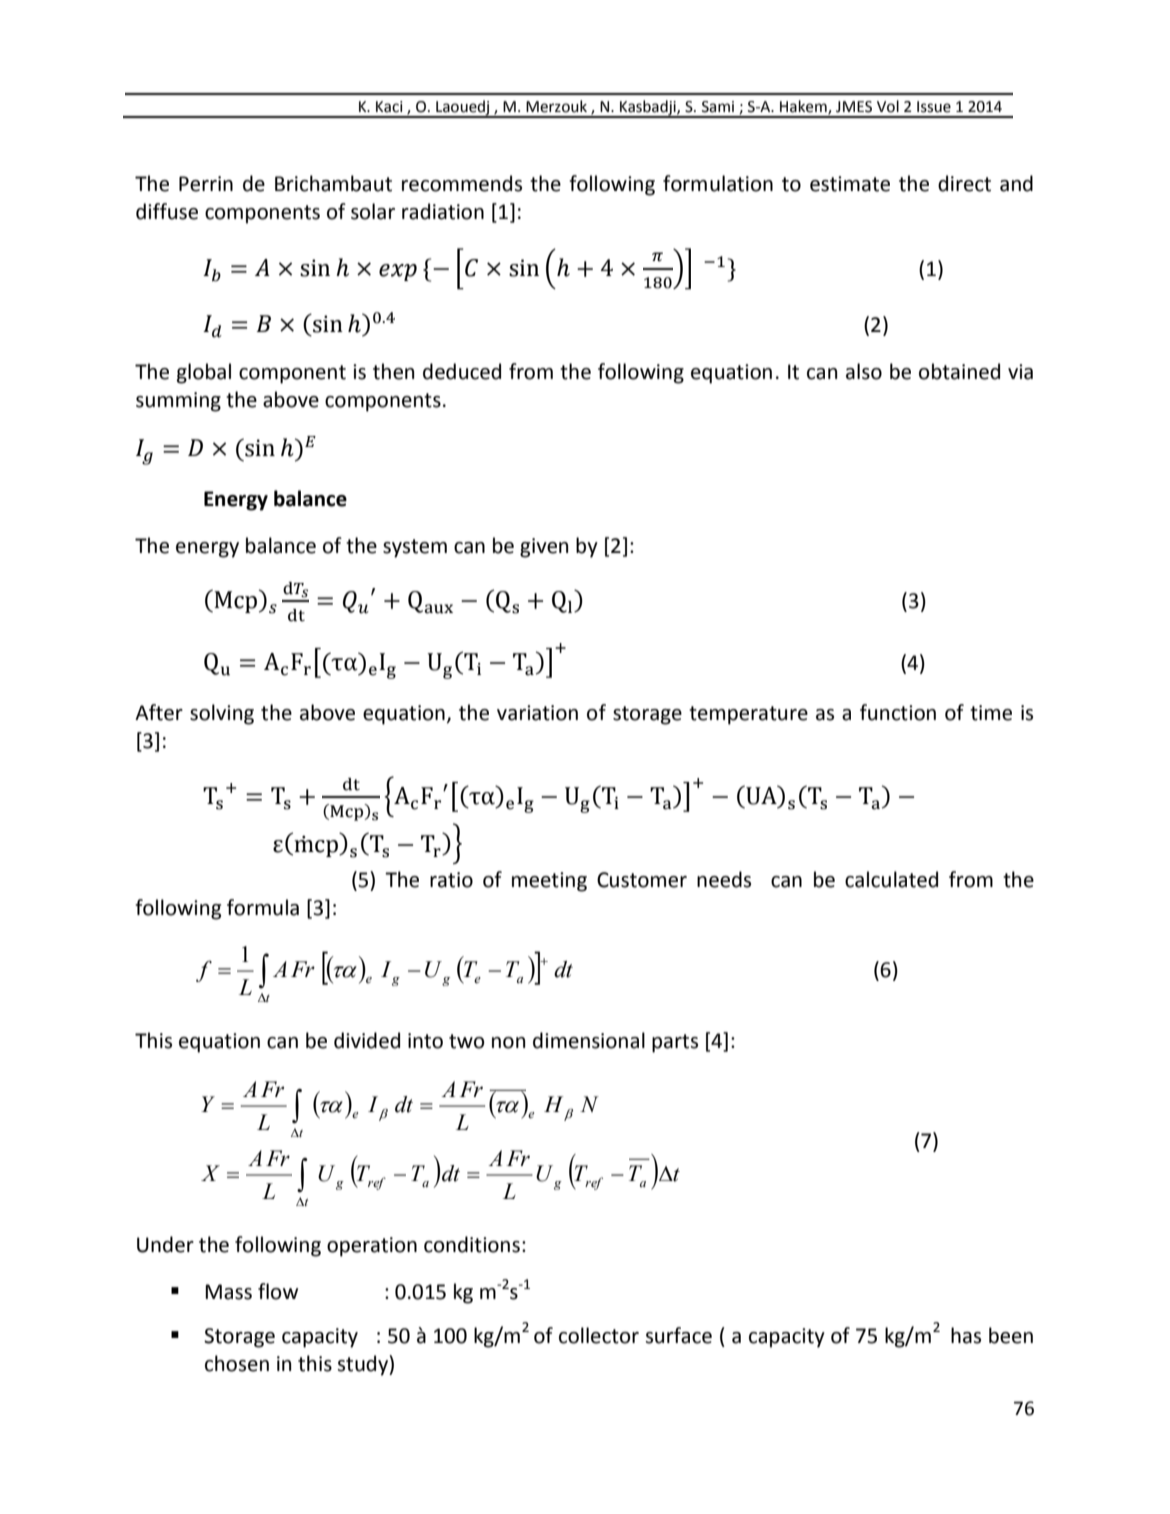  What do you see at coordinates (891, 879) in the screenshot?
I see `calculated` at bounding box center [891, 879].
